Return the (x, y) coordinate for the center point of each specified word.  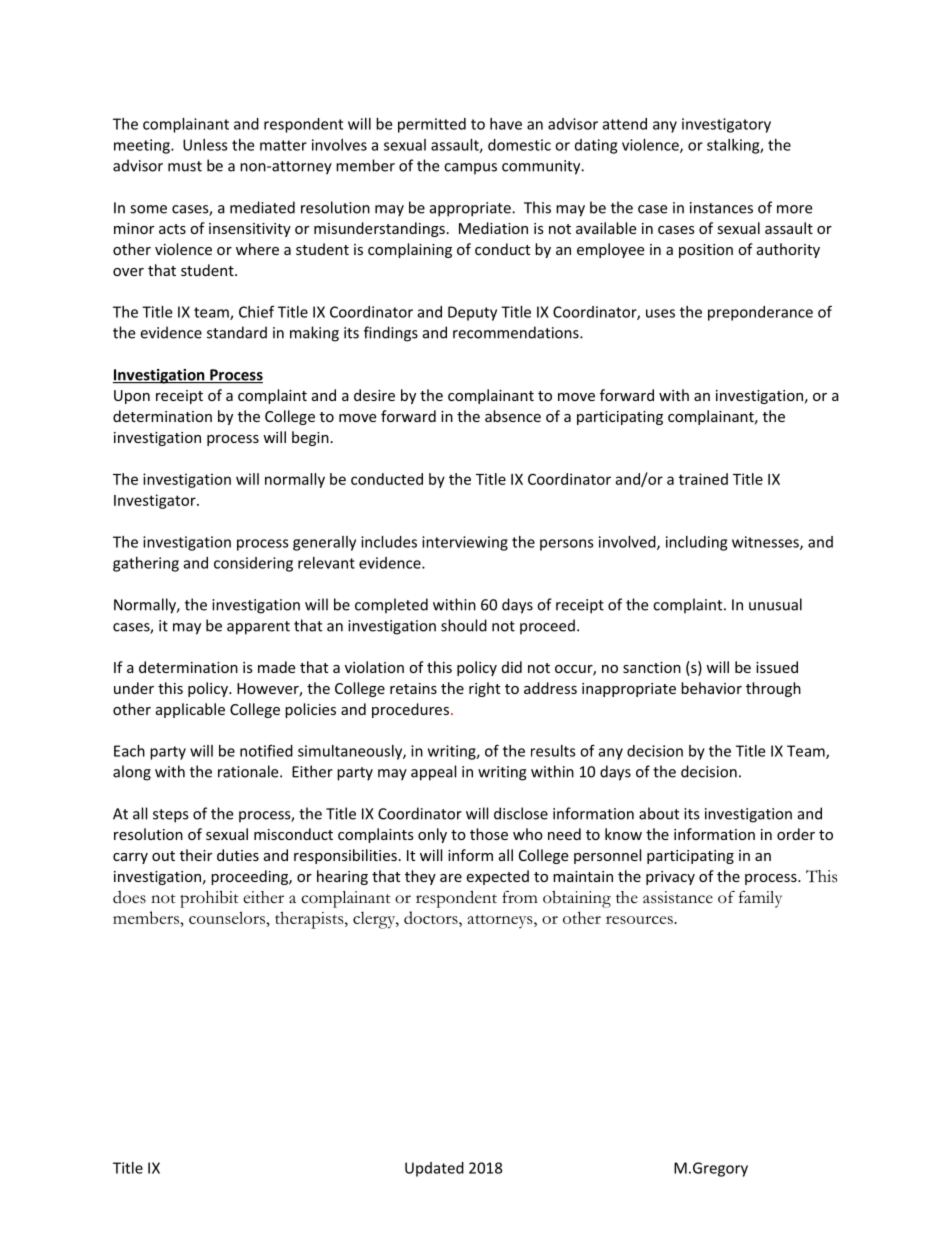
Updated (434, 1169)
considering (253, 564)
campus (470, 169)
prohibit (209, 899)
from (520, 897)
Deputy (472, 313)
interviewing (465, 543)
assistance (678, 897)
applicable (190, 710)
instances (721, 208)
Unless (205, 145)
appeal (433, 773)
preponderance (760, 313)
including (696, 543)
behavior (711, 688)
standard (237, 332)
